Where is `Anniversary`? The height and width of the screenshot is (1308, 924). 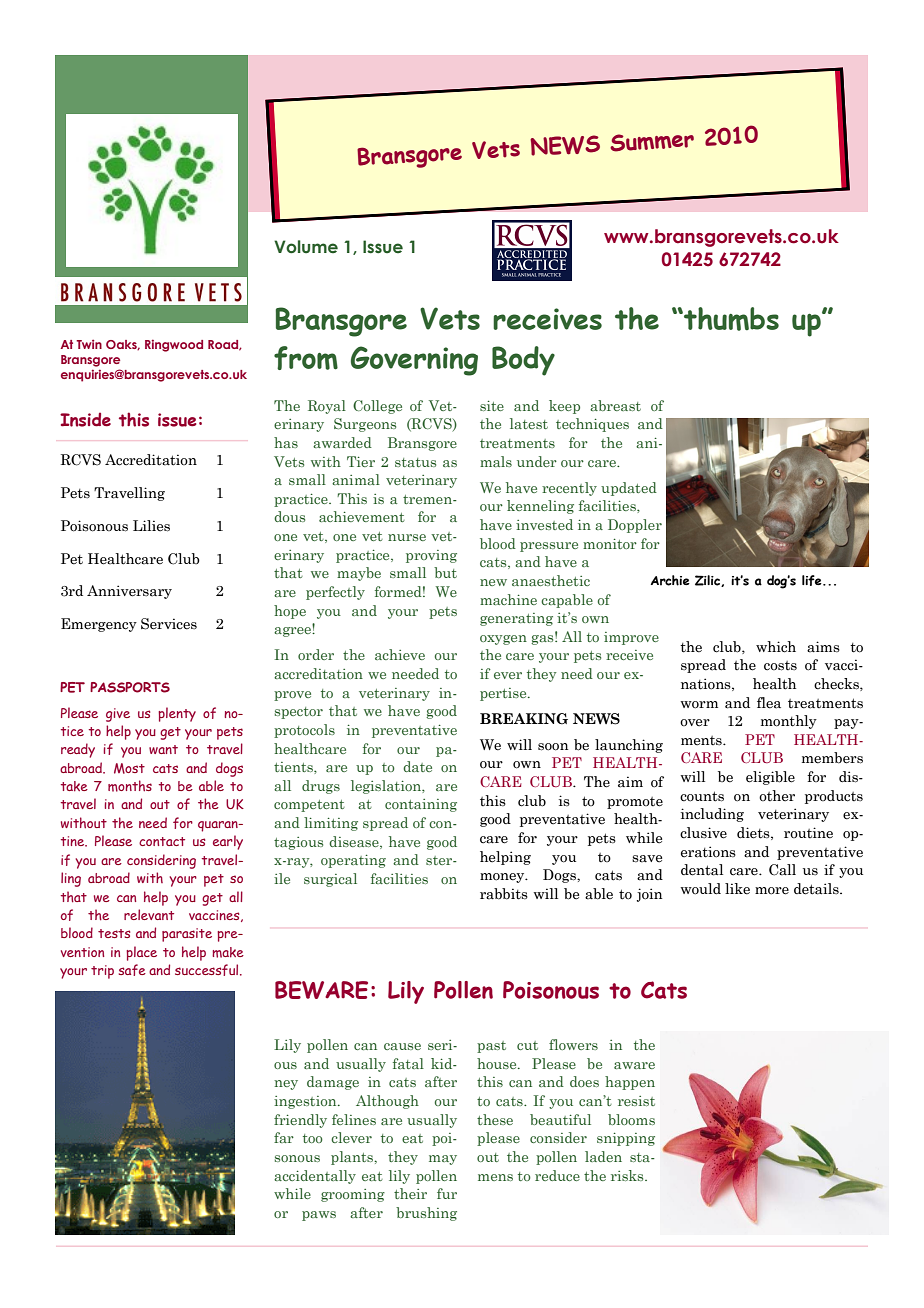
Anniversary is located at coordinates (129, 592).
